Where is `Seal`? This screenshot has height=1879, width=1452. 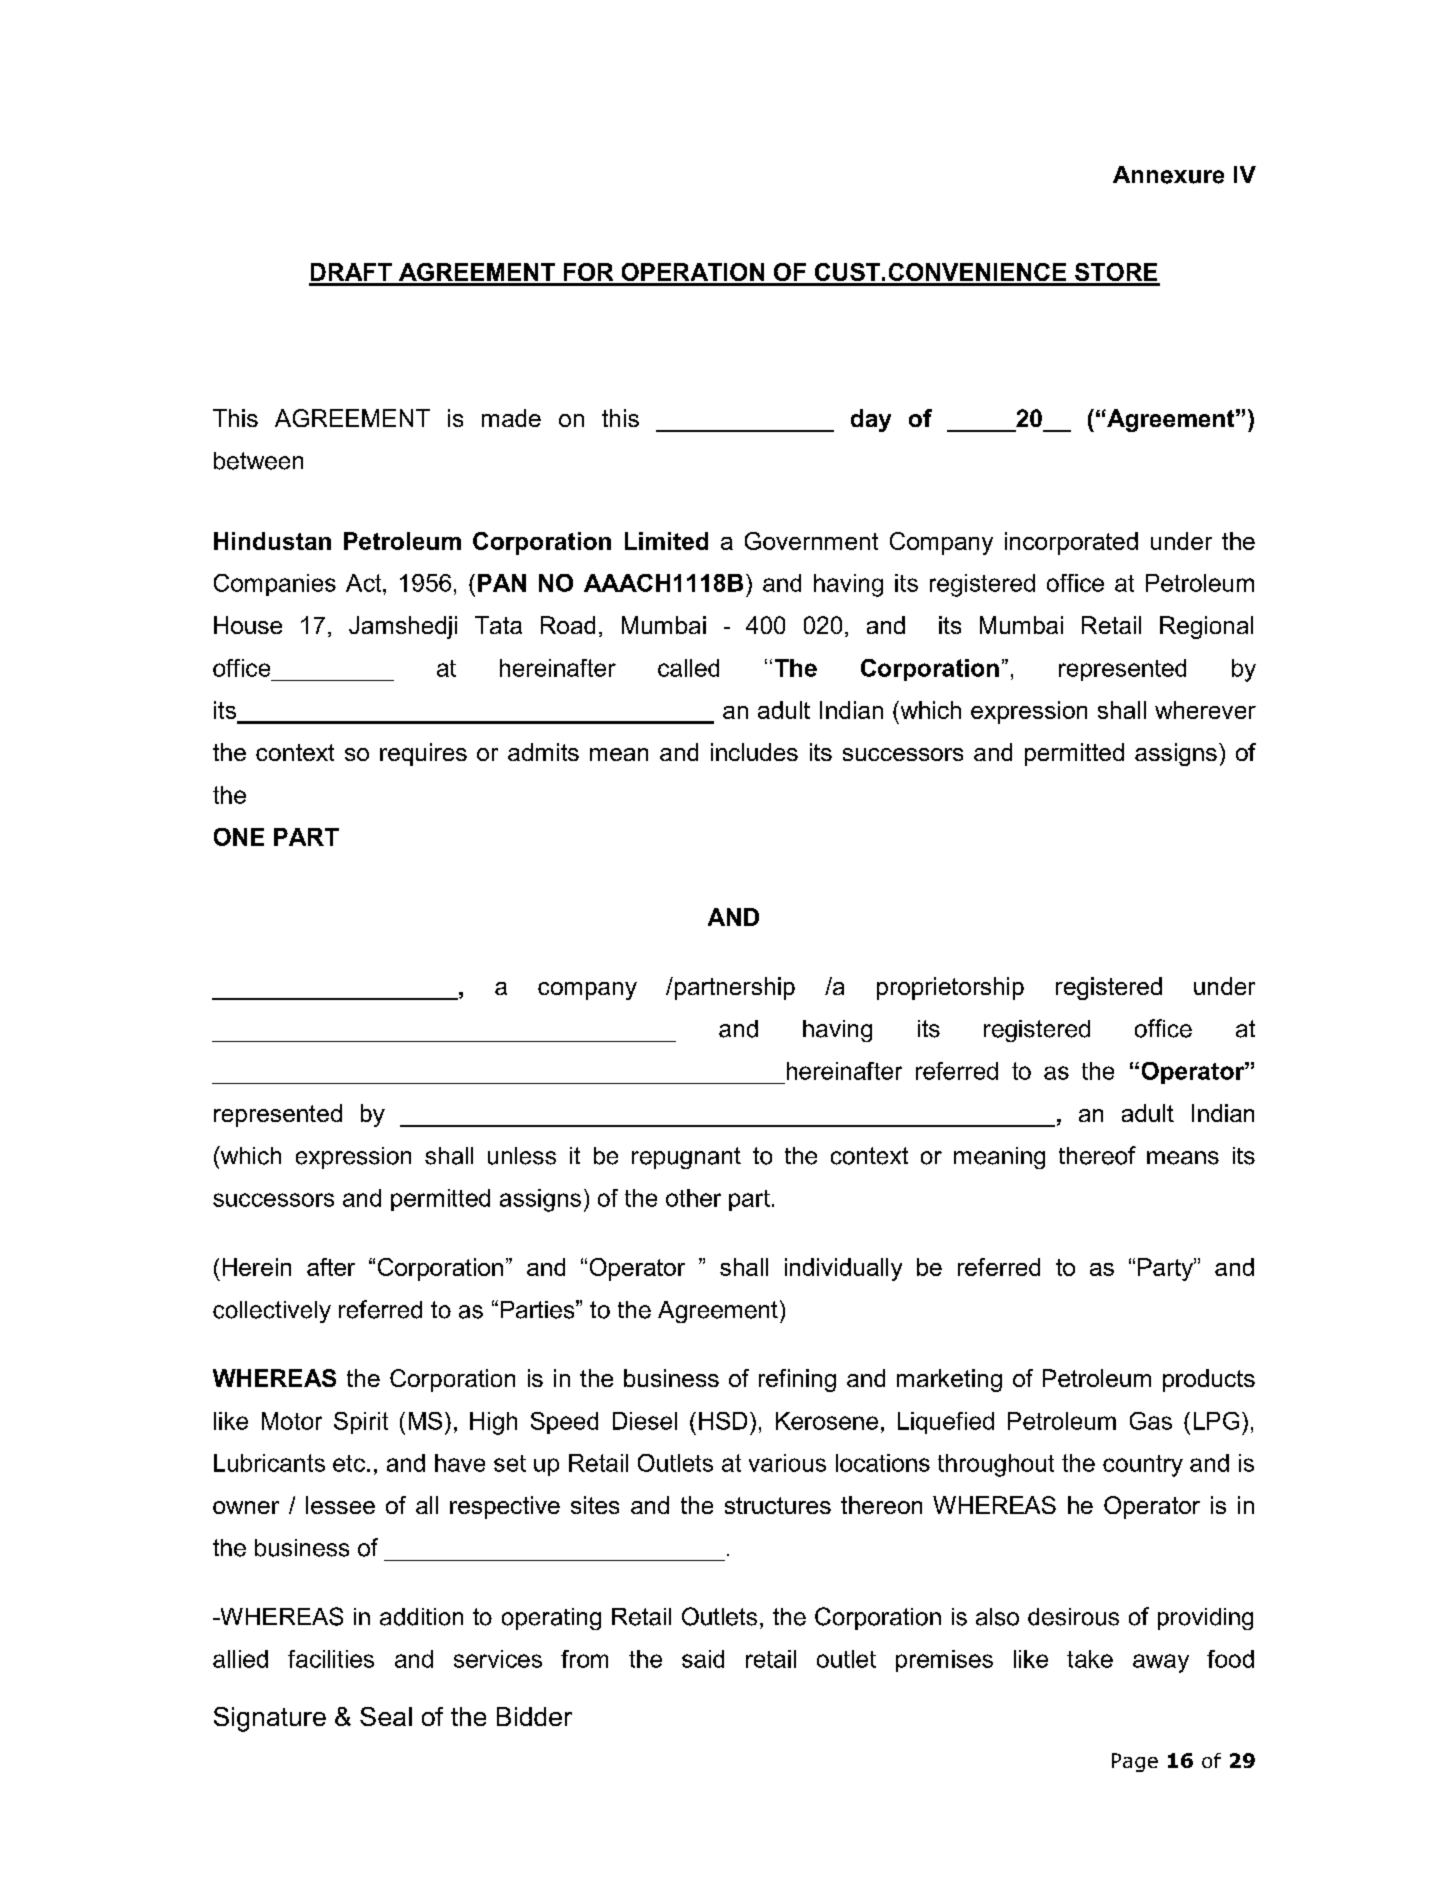
Seal is located at coordinates (386, 1716).
